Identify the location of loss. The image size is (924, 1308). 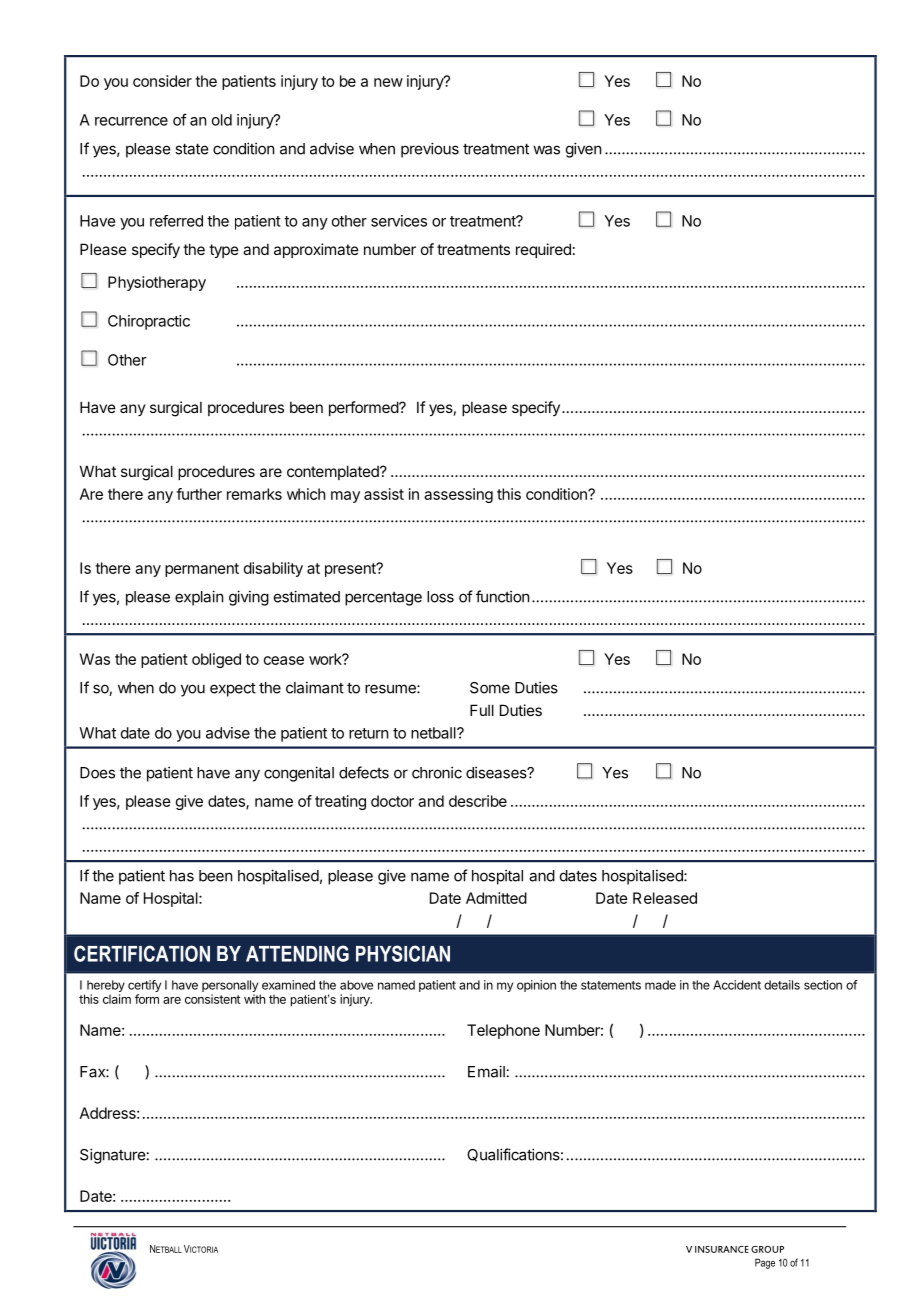
(440, 597).
